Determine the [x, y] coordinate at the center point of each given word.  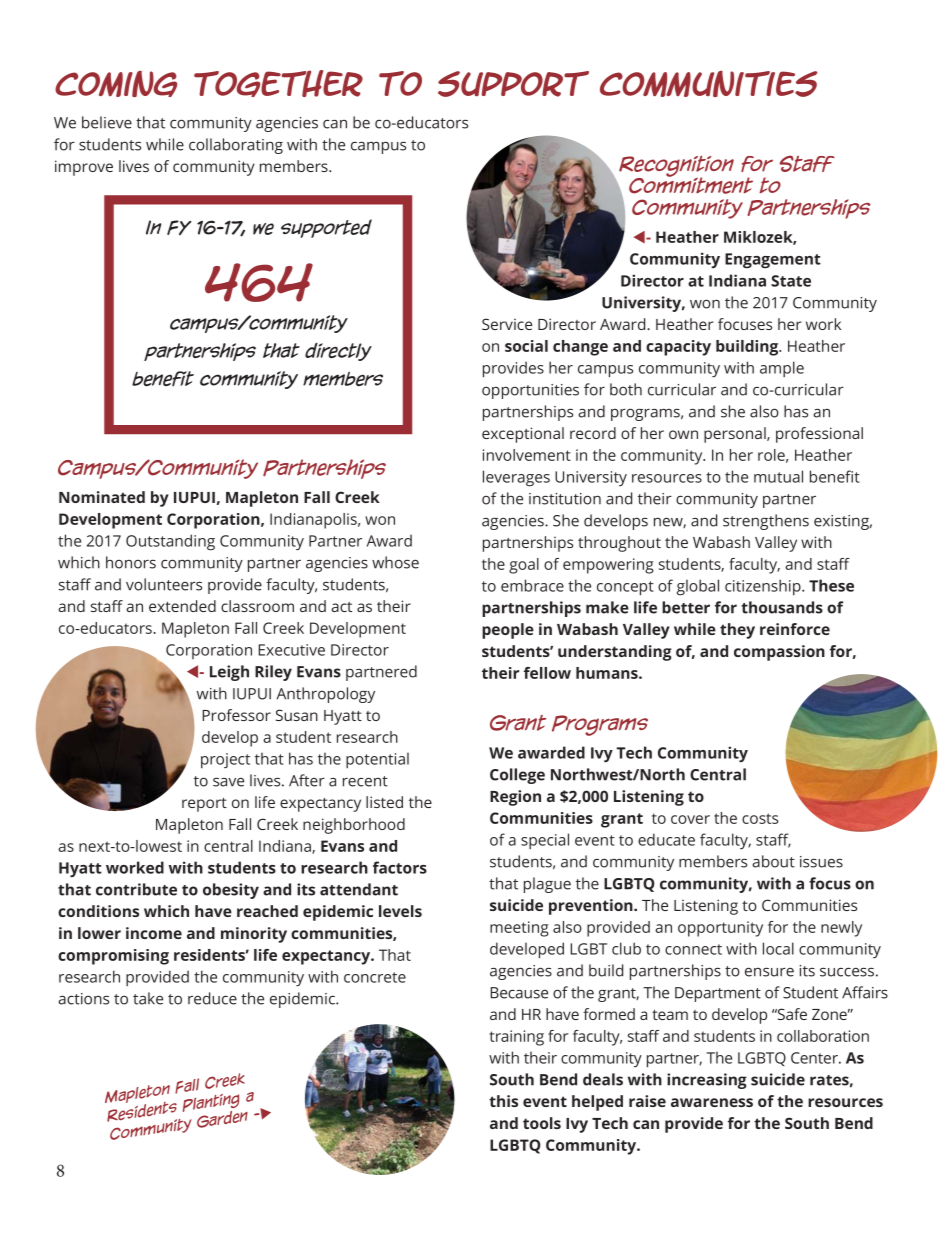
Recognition [676, 167]
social [526, 346]
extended [182, 606]
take [148, 998]
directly [338, 352]
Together [278, 83]
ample [782, 369]
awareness [712, 1102]
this [503, 1101]
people [508, 631]
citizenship [764, 587]
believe [107, 122]
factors [400, 867]
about [773, 861]
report [204, 805]
